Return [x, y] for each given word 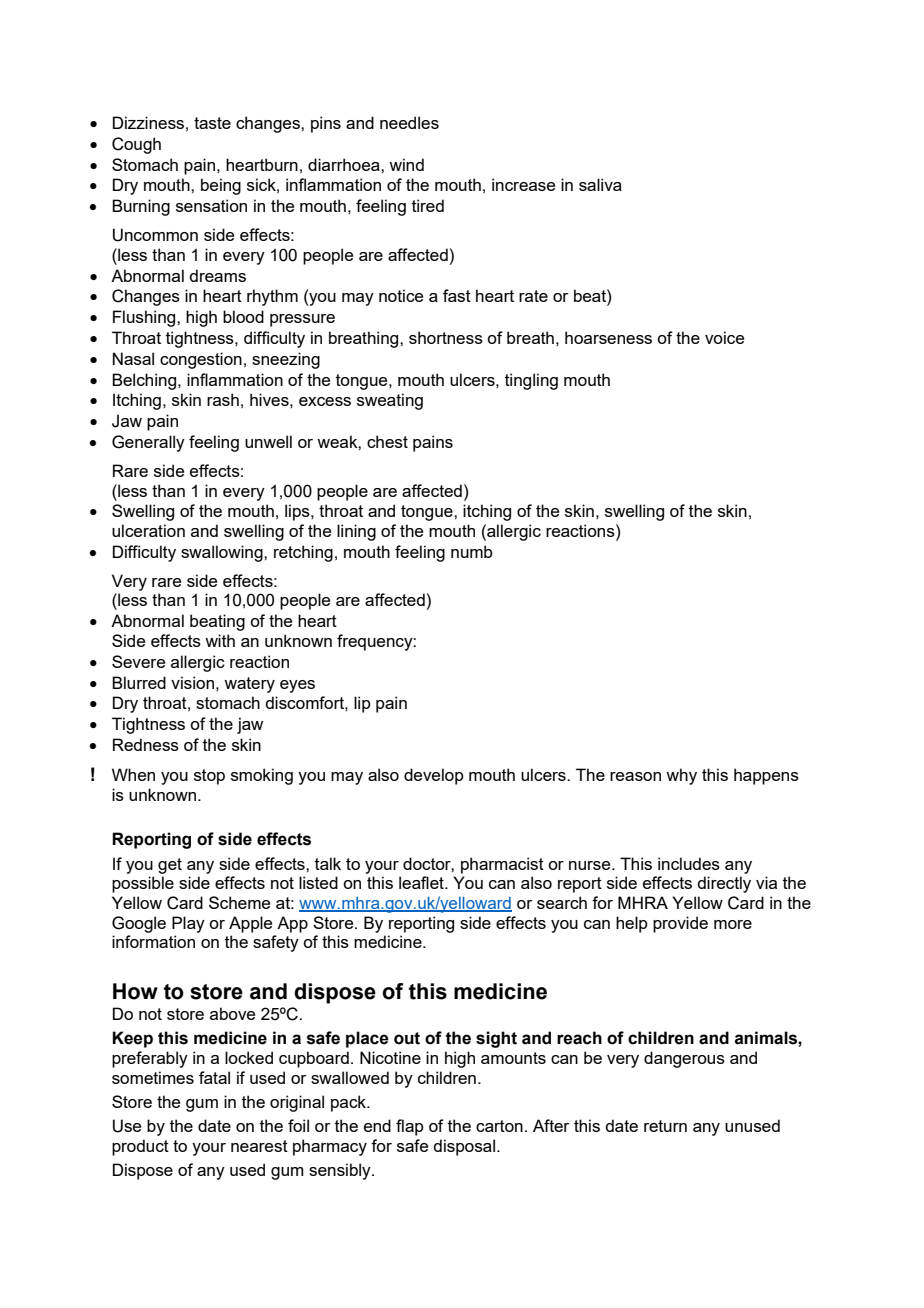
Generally [148, 443]
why [681, 776]
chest [387, 441]
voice [724, 337]
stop [209, 777]
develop [434, 776]
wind [406, 164]
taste [212, 123]
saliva [600, 184]
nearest [259, 1146]
